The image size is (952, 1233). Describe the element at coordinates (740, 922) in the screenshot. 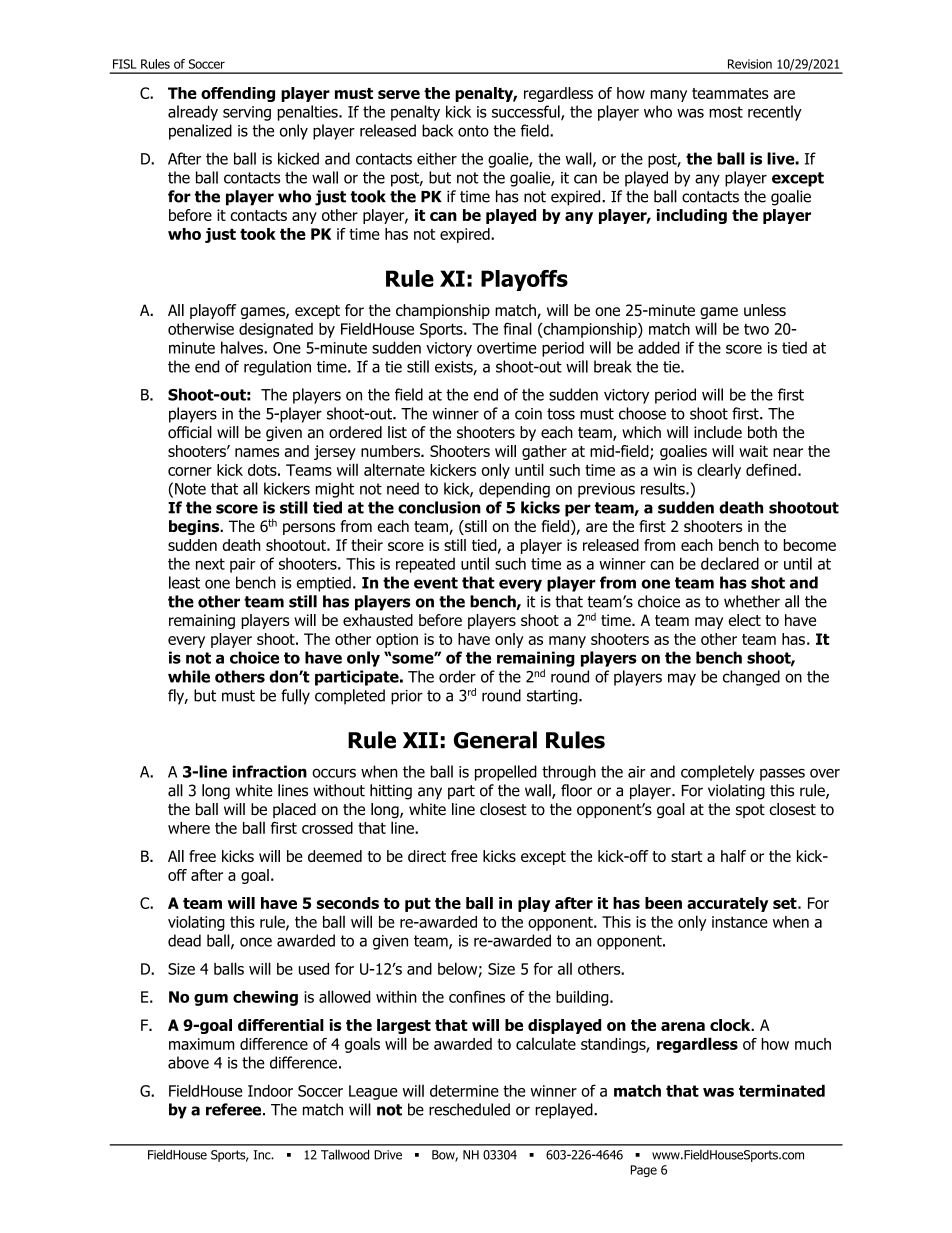

I see `instance` at that location.
